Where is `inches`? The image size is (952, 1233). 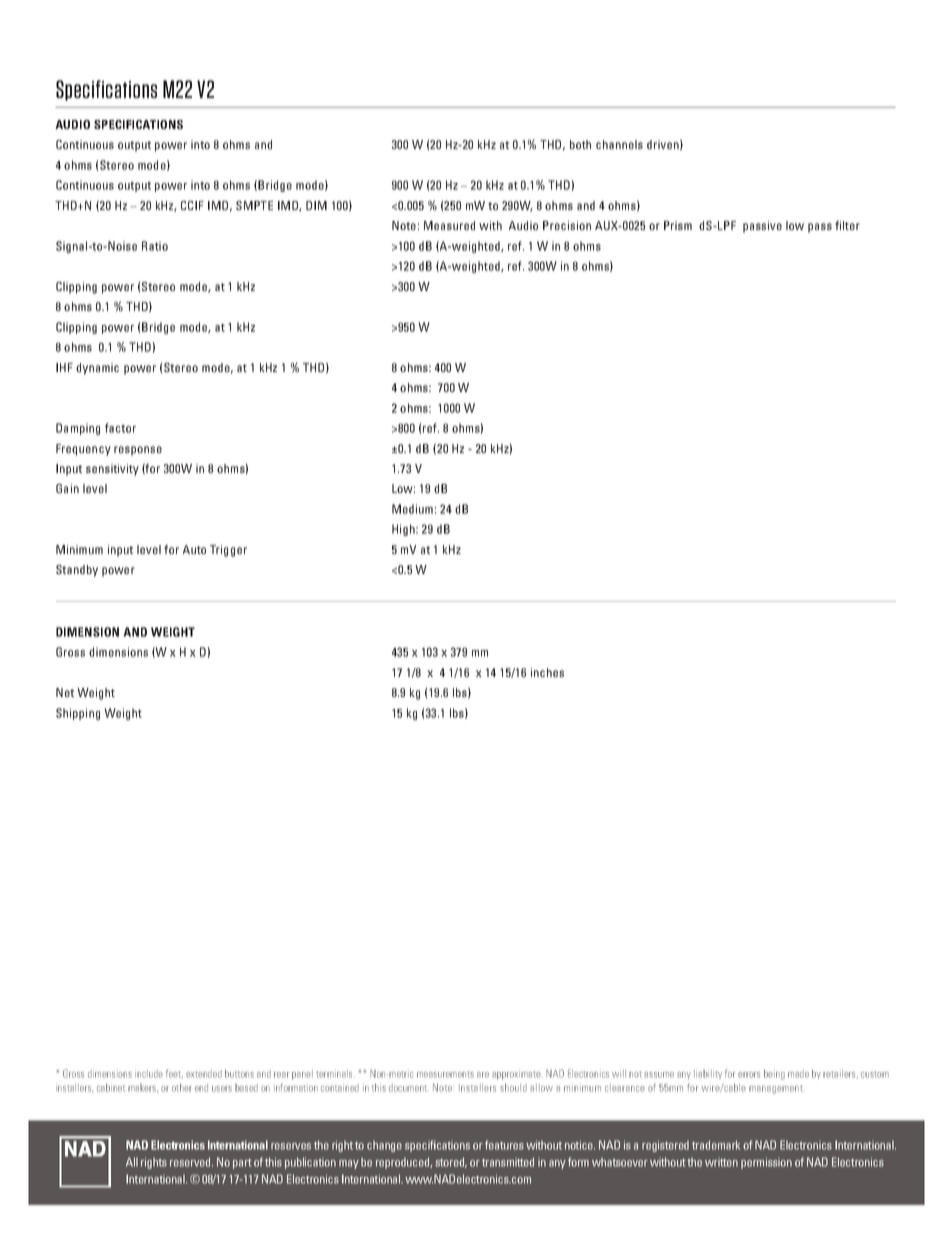 inches is located at coordinates (547, 672).
